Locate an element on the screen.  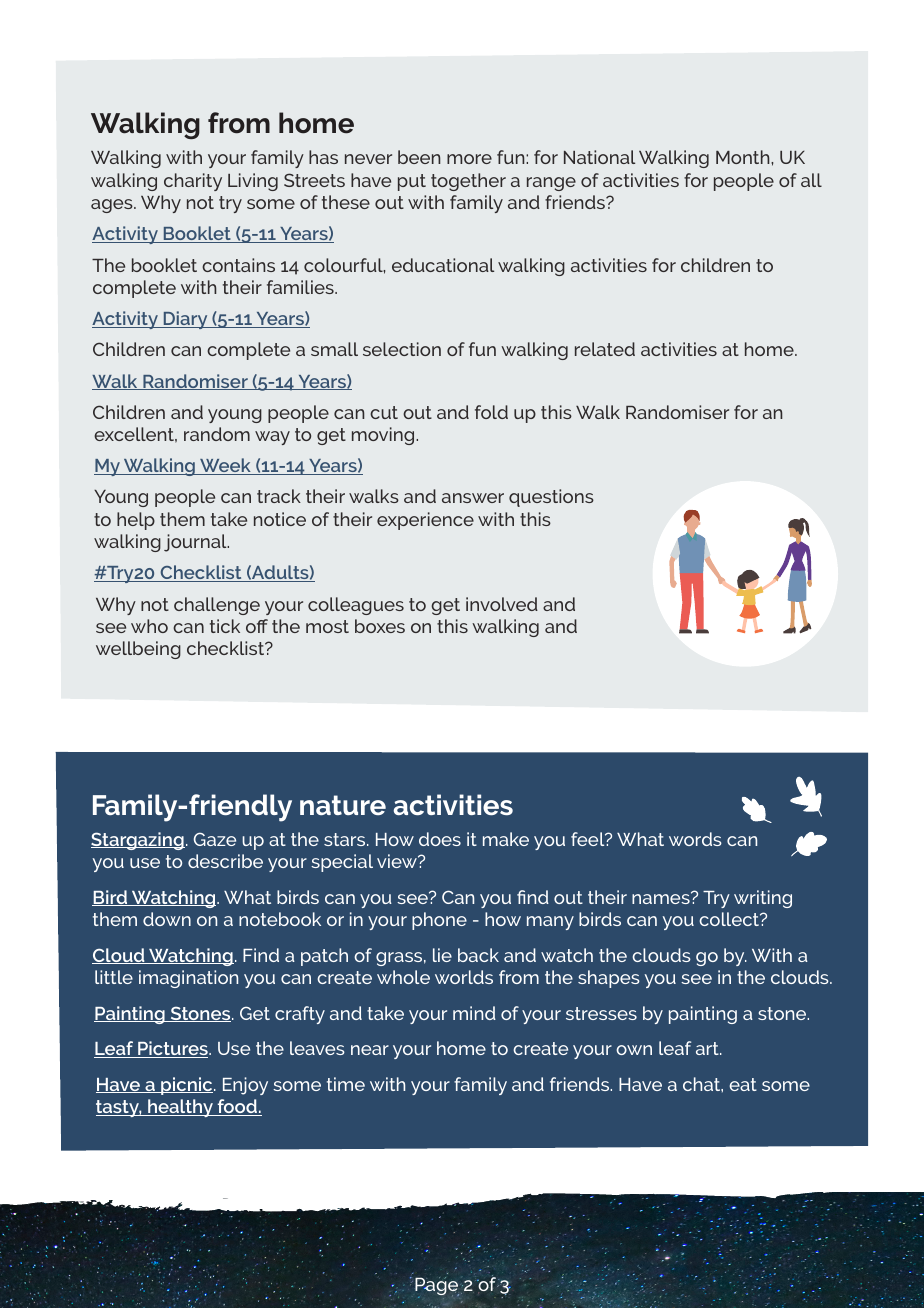
art is located at coordinates (708, 1048).
